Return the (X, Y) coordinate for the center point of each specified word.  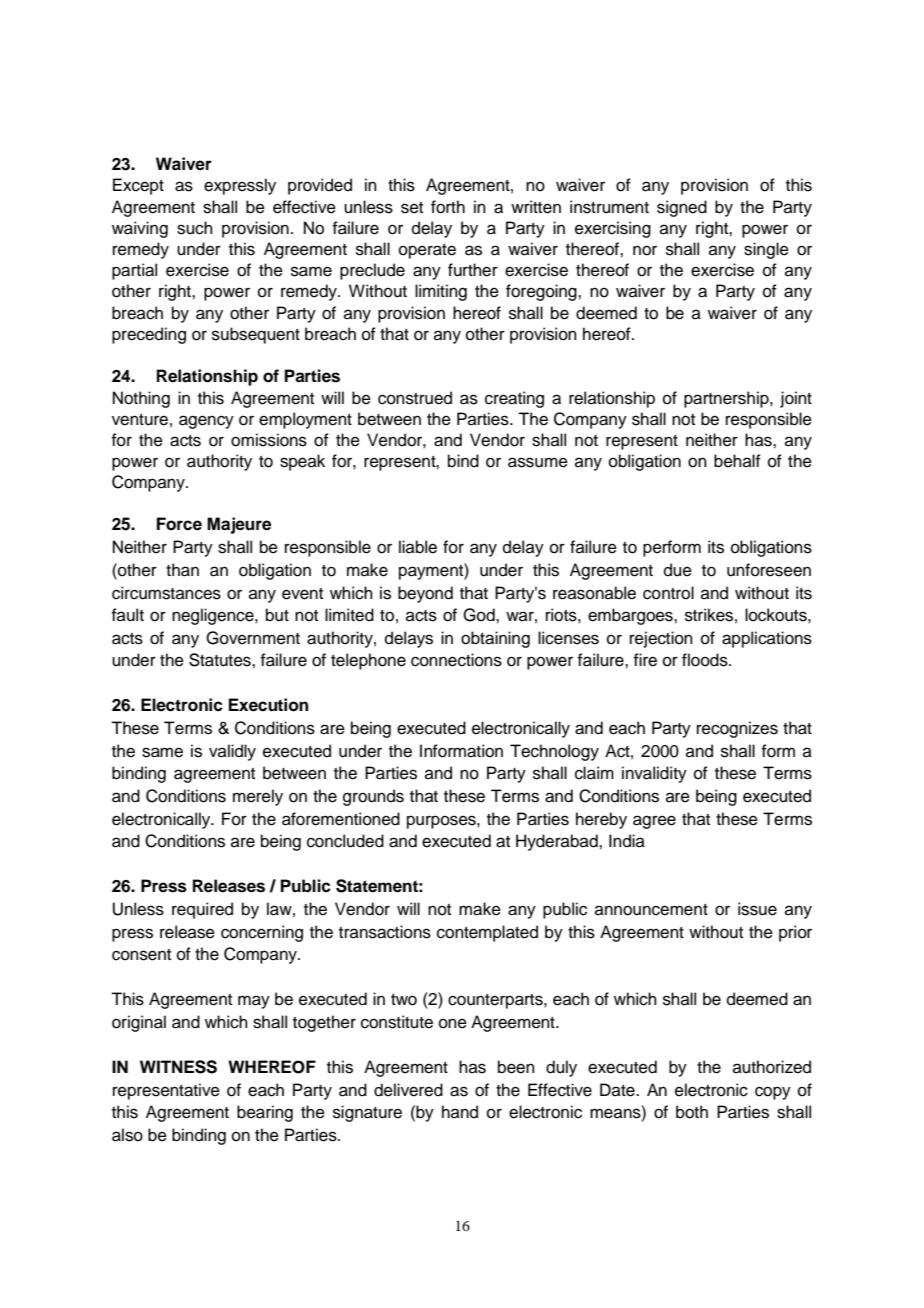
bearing (265, 1113)
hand (460, 1112)
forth (448, 207)
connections (456, 660)
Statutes (221, 660)
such (195, 228)
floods (706, 660)
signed (682, 208)
